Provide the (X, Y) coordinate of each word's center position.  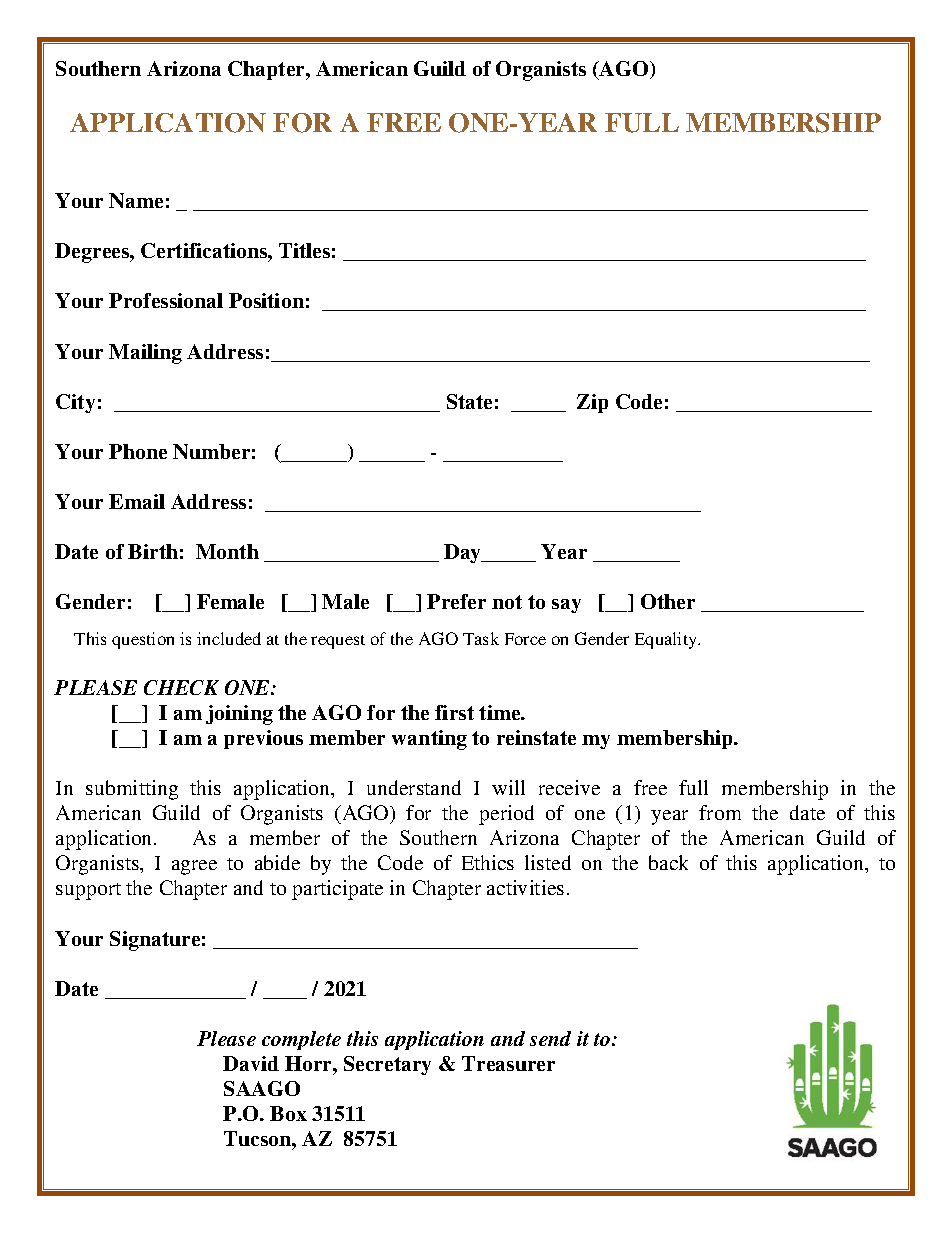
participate (337, 890)
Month (227, 551)
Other (668, 601)
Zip (592, 403)
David (251, 1063)
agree (194, 867)
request (338, 642)
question (143, 640)
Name (136, 200)
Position (266, 300)
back (668, 862)
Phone (138, 451)
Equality (667, 640)
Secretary (387, 1065)
